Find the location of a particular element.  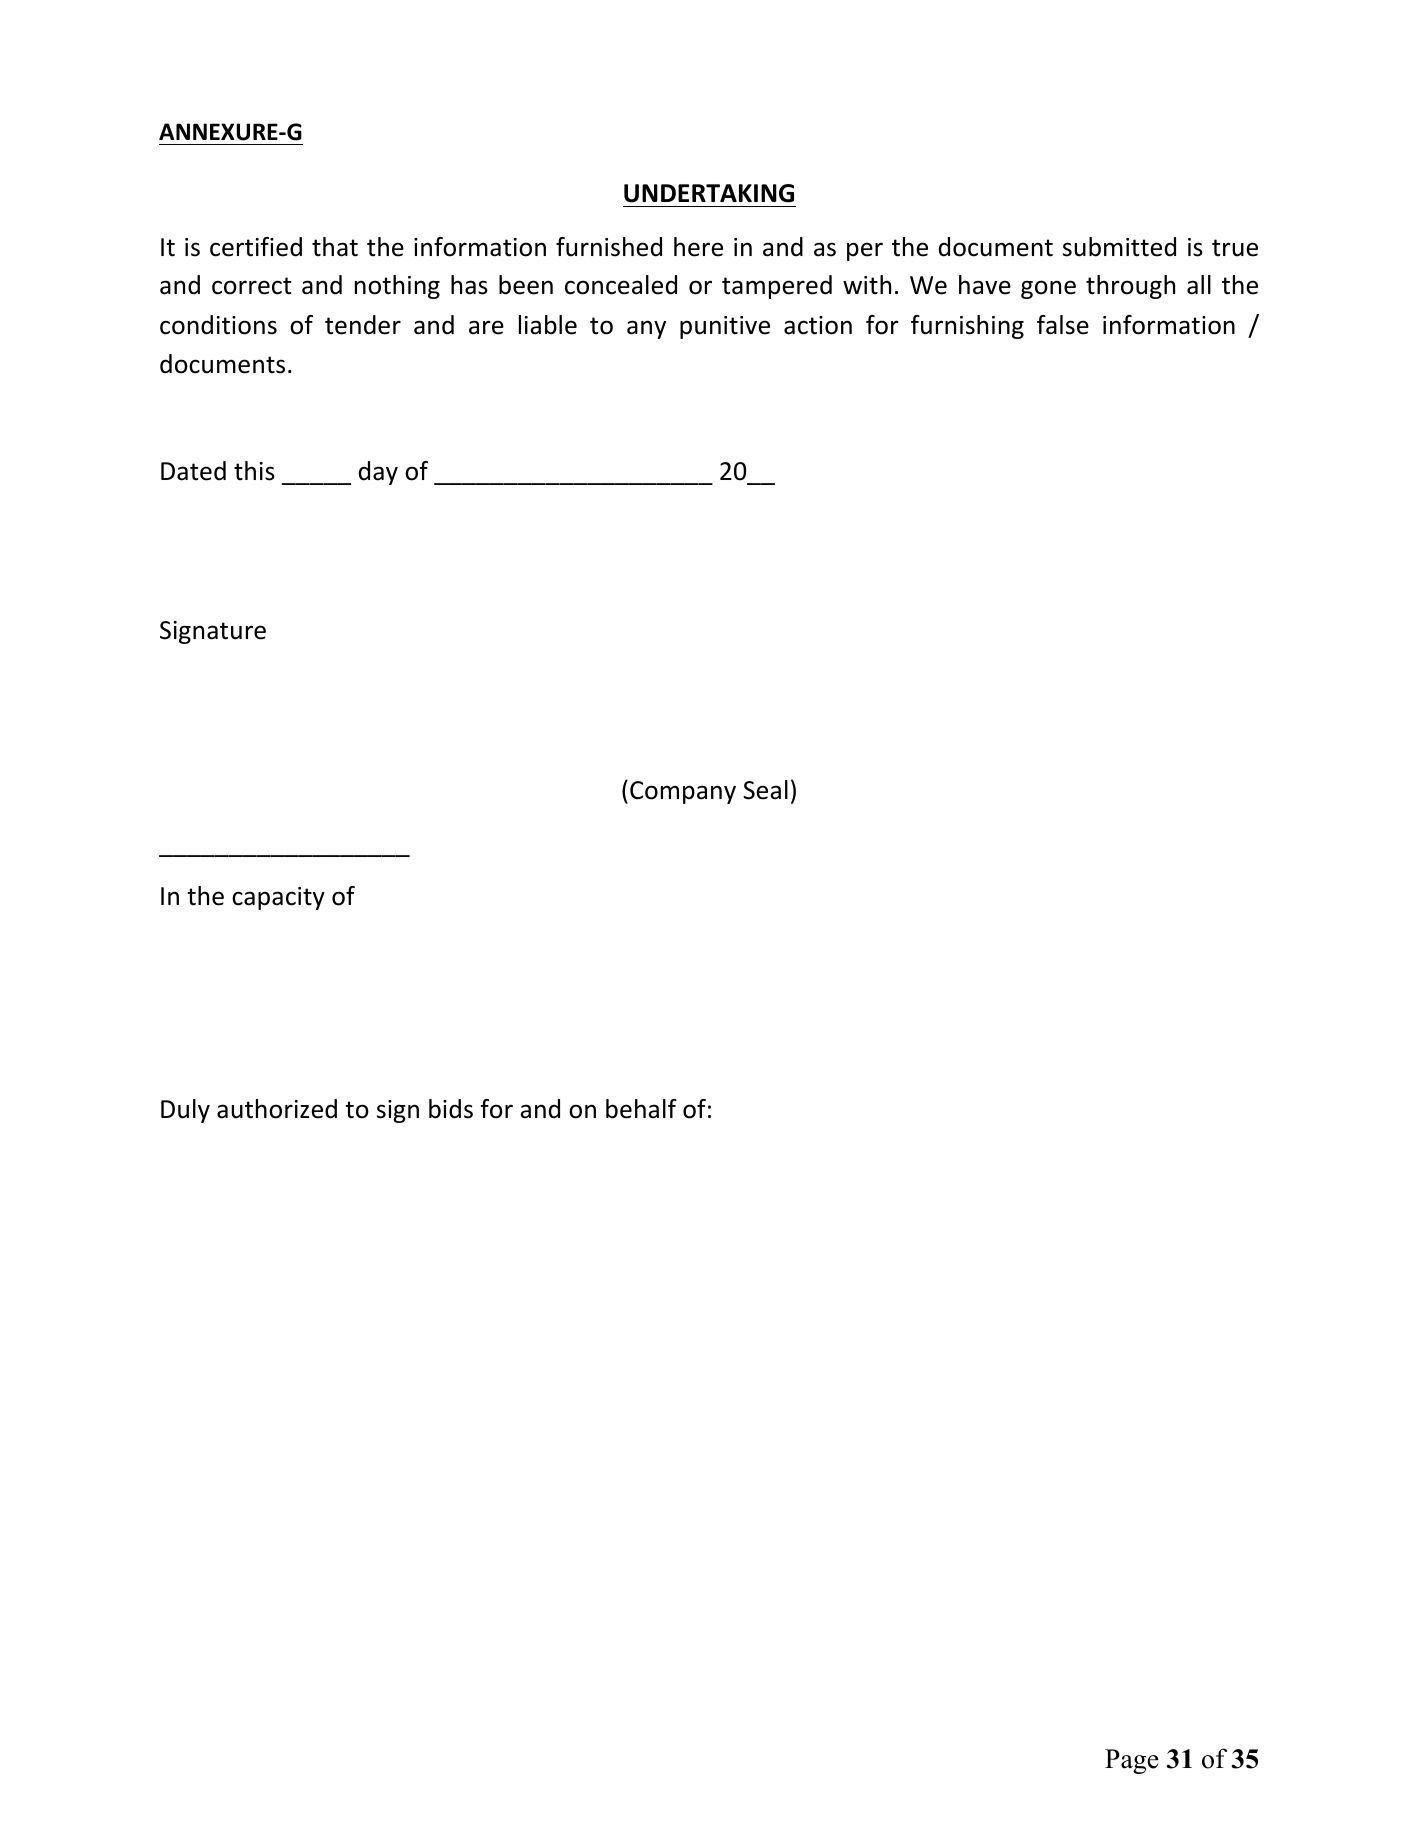

behalf is located at coordinates (641, 1109).
